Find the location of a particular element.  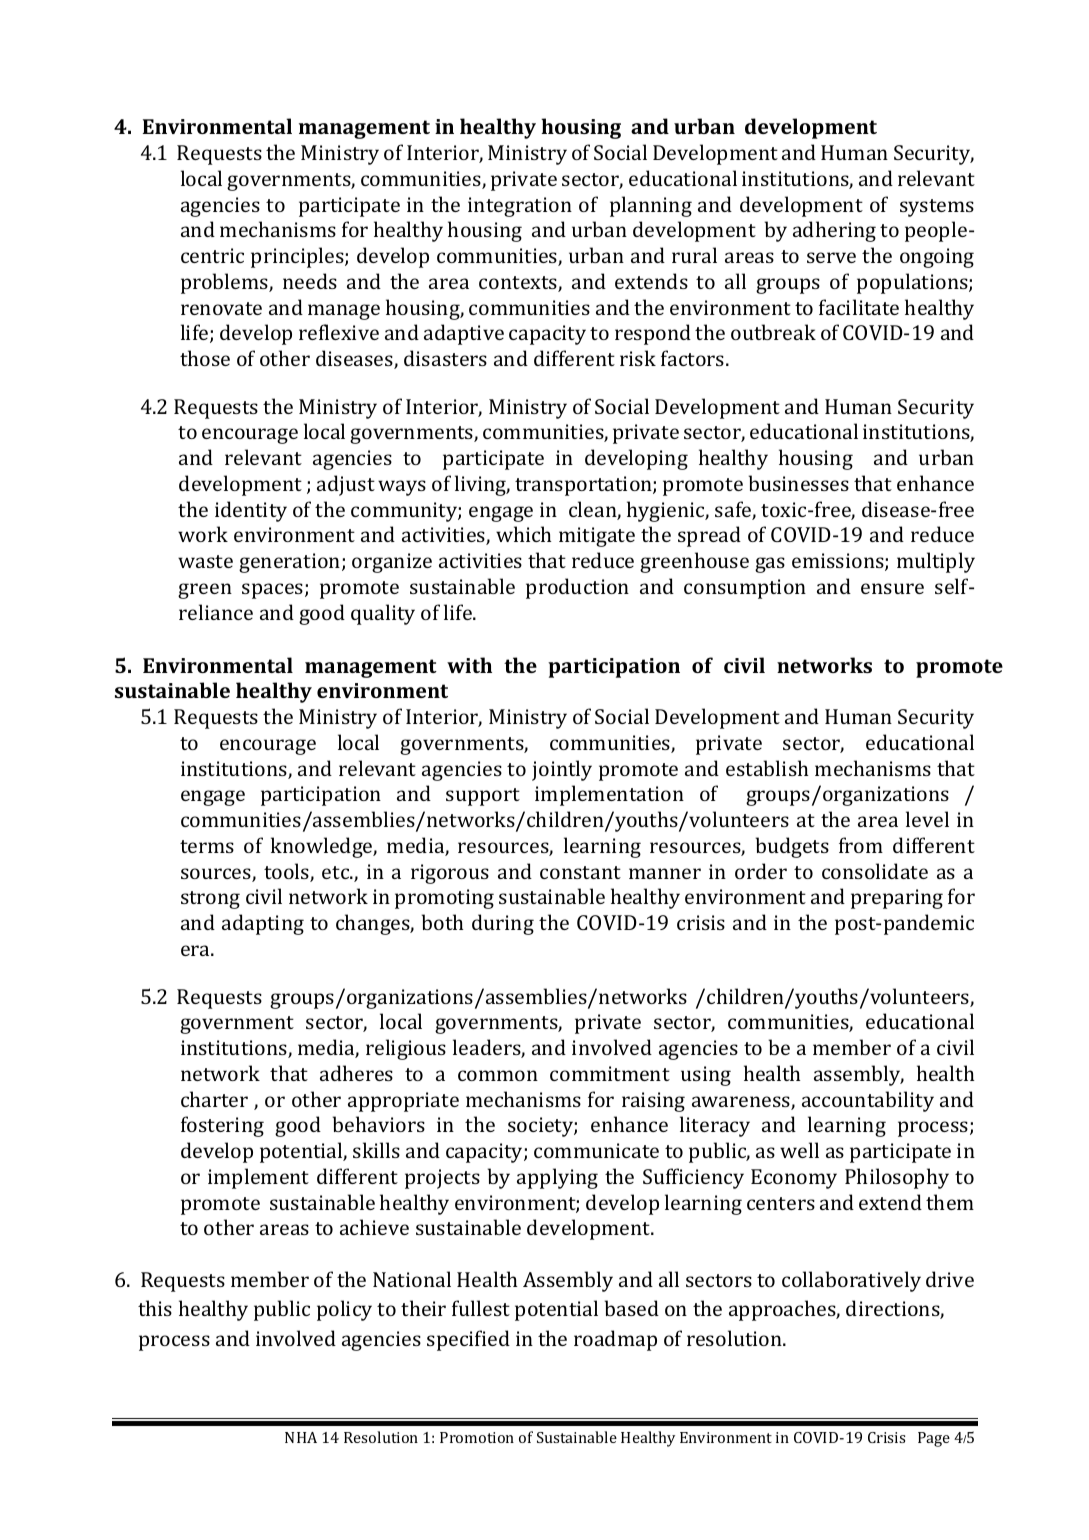

adhering is located at coordinates (834, 231).
